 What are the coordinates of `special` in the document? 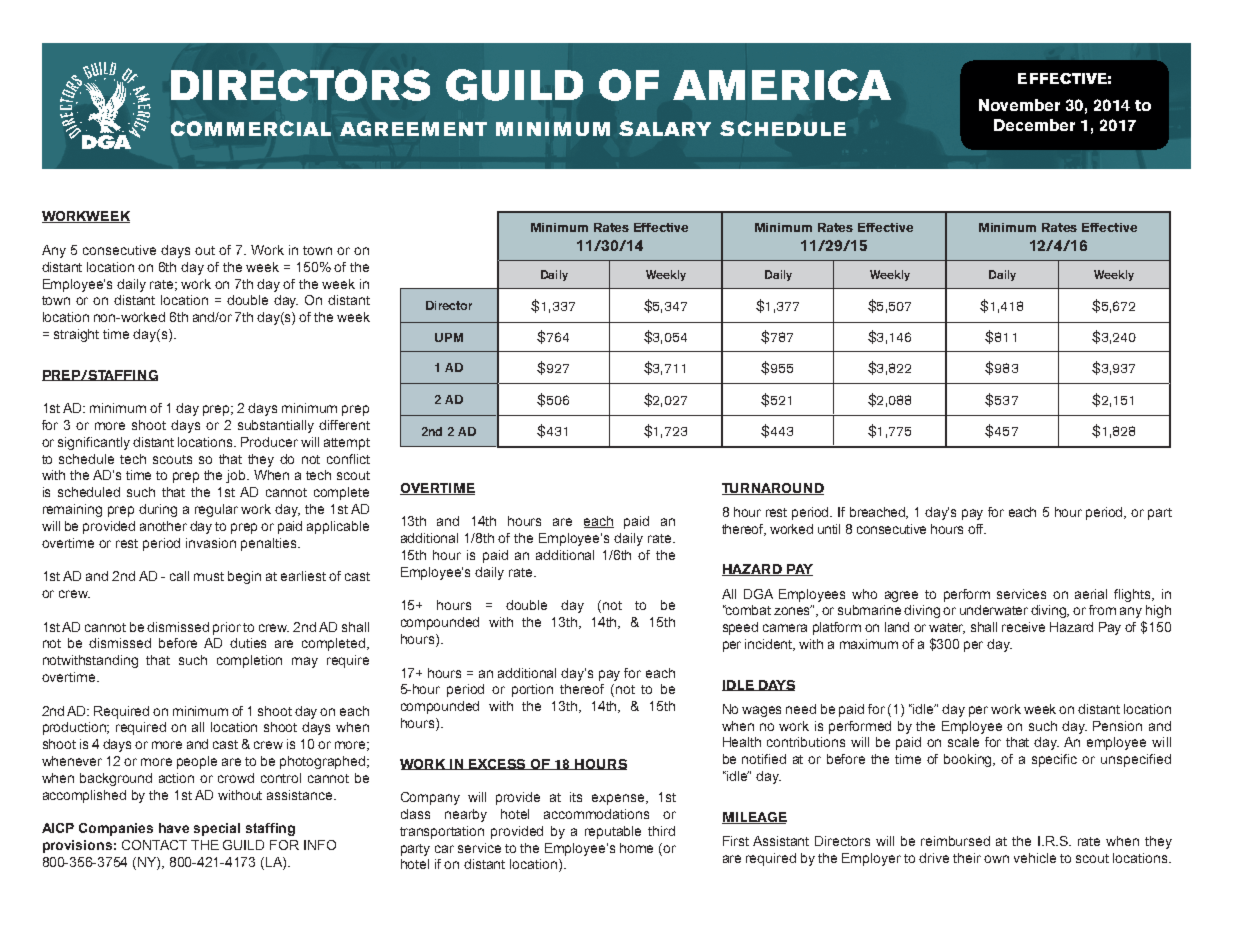 It's located at (217, 829).
